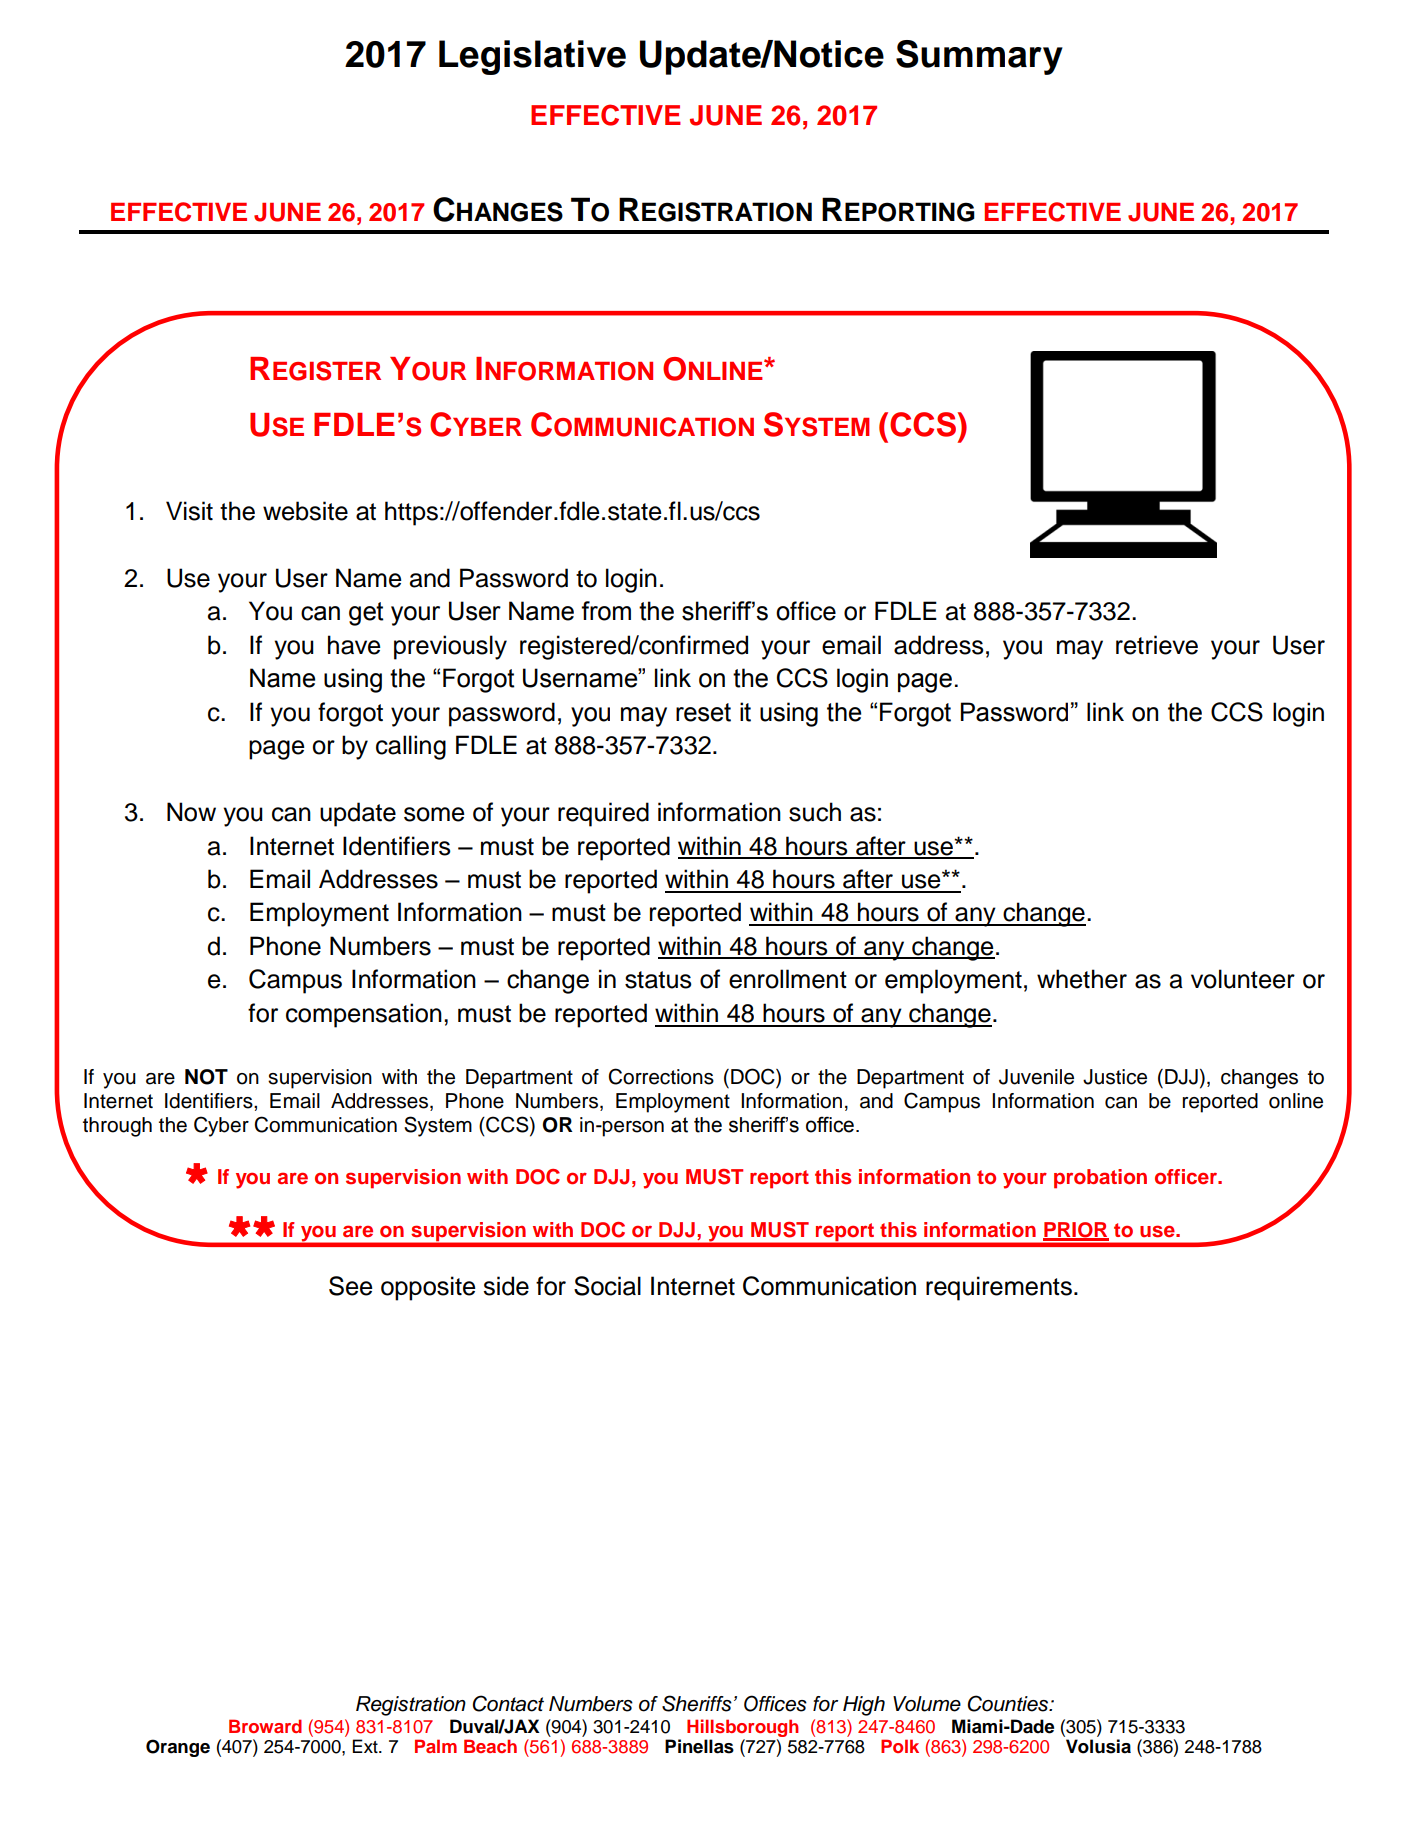 Image resolution: width=1408 pixels, height=1822 pixels. What do you see at coordinates (532, 57) in the screenshot?
I see `Legislative` at bounding box center [532, 57].
